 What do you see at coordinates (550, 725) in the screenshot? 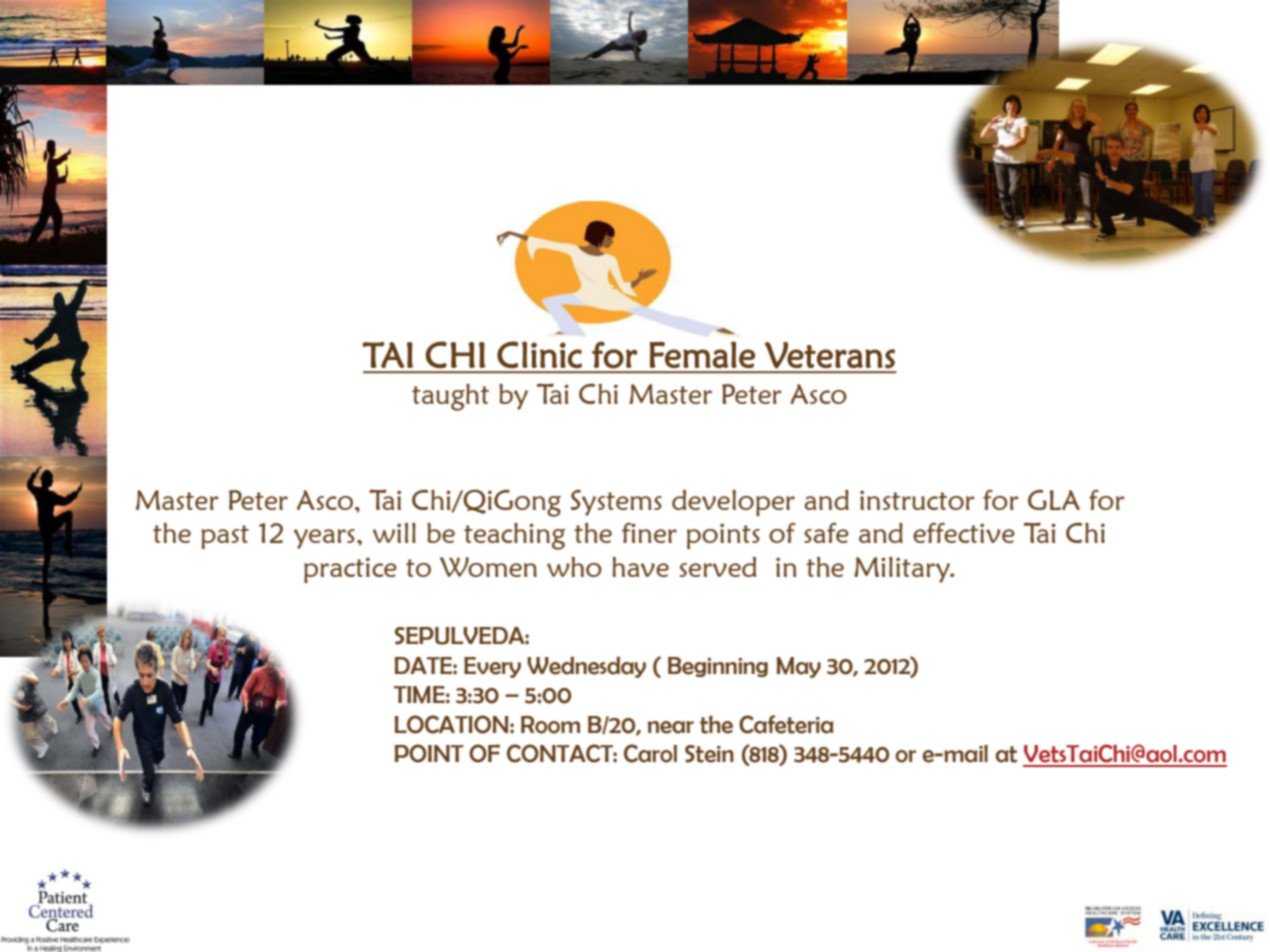
I see `Room` at bounding box center [550, 725].
